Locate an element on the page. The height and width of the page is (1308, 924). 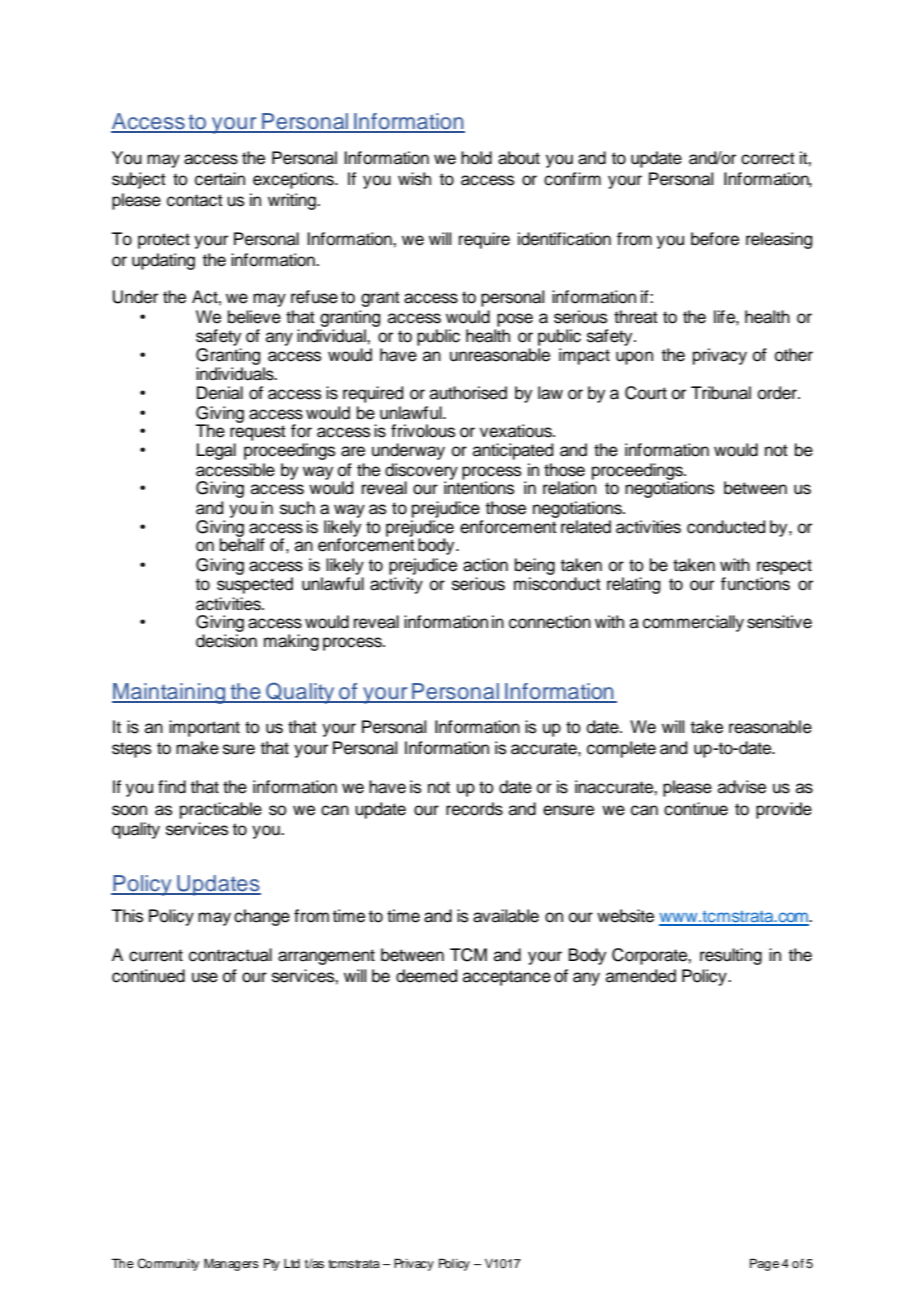
Managers is located at coordinates (231, 1264).
